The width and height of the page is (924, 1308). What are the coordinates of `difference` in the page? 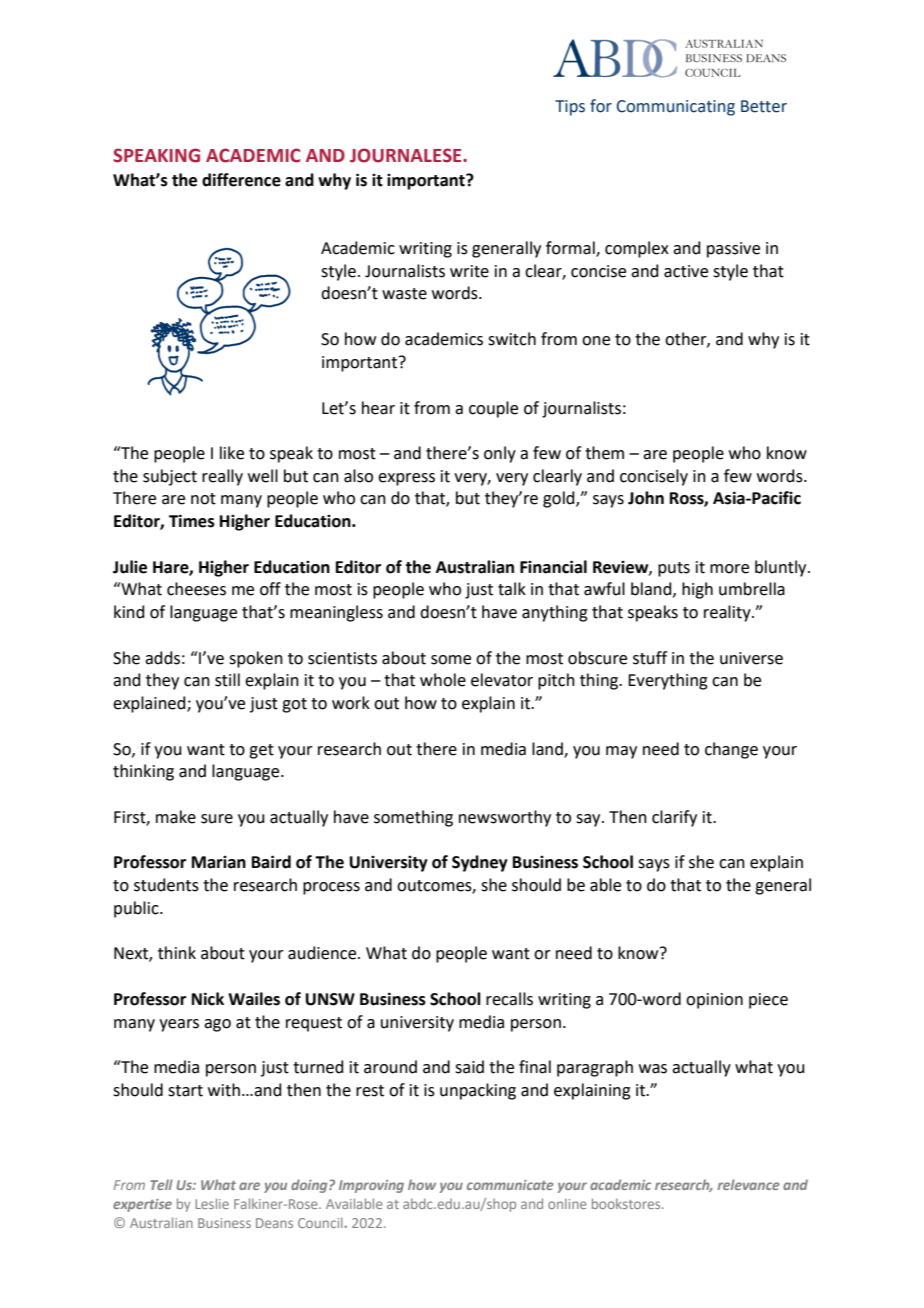 It's located at (241, 180).
